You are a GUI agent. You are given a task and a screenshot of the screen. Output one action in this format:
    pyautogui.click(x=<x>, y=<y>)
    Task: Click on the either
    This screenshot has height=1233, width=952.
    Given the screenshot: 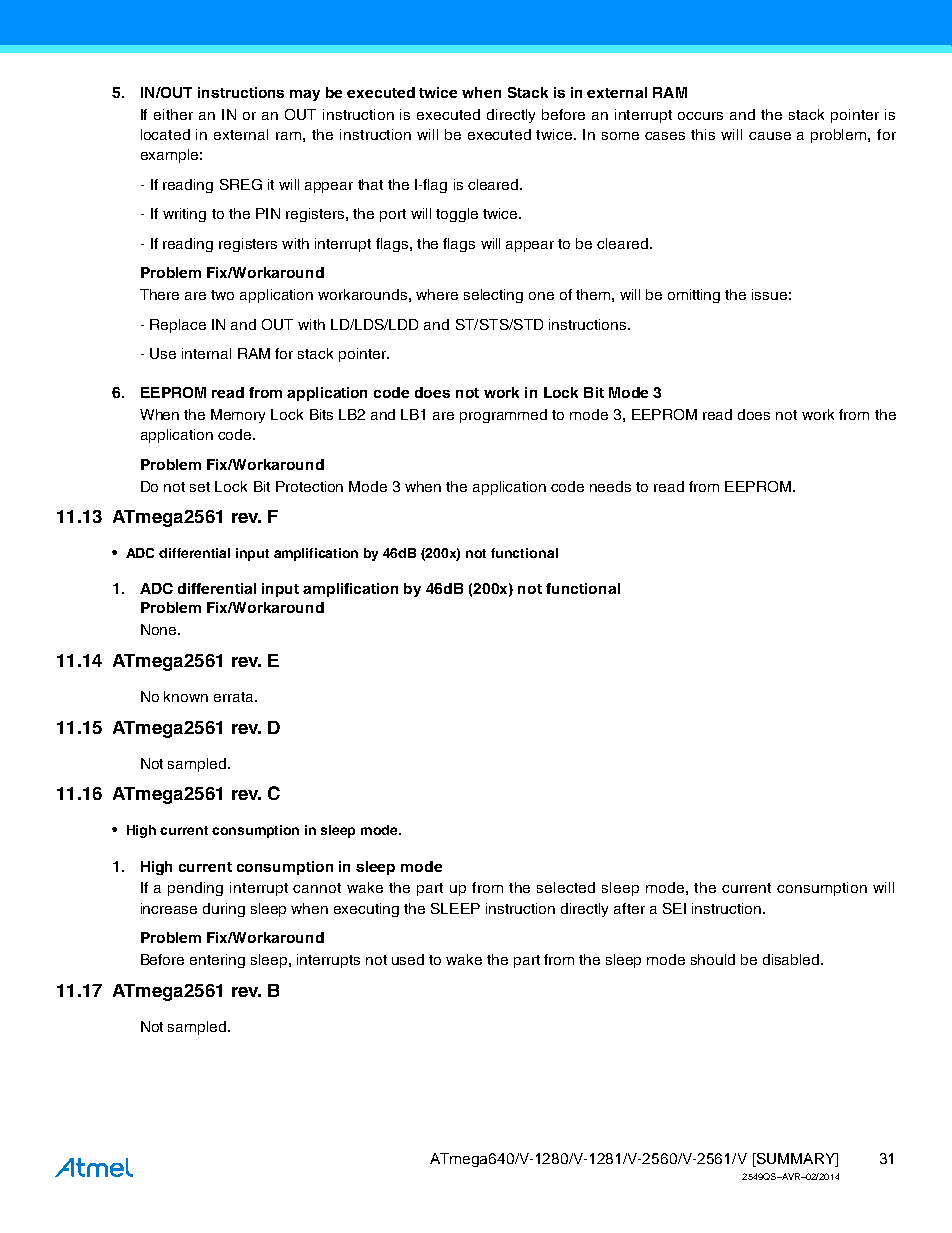 What is the action you would take?
    pyautogui.click(x=173, y=114)
